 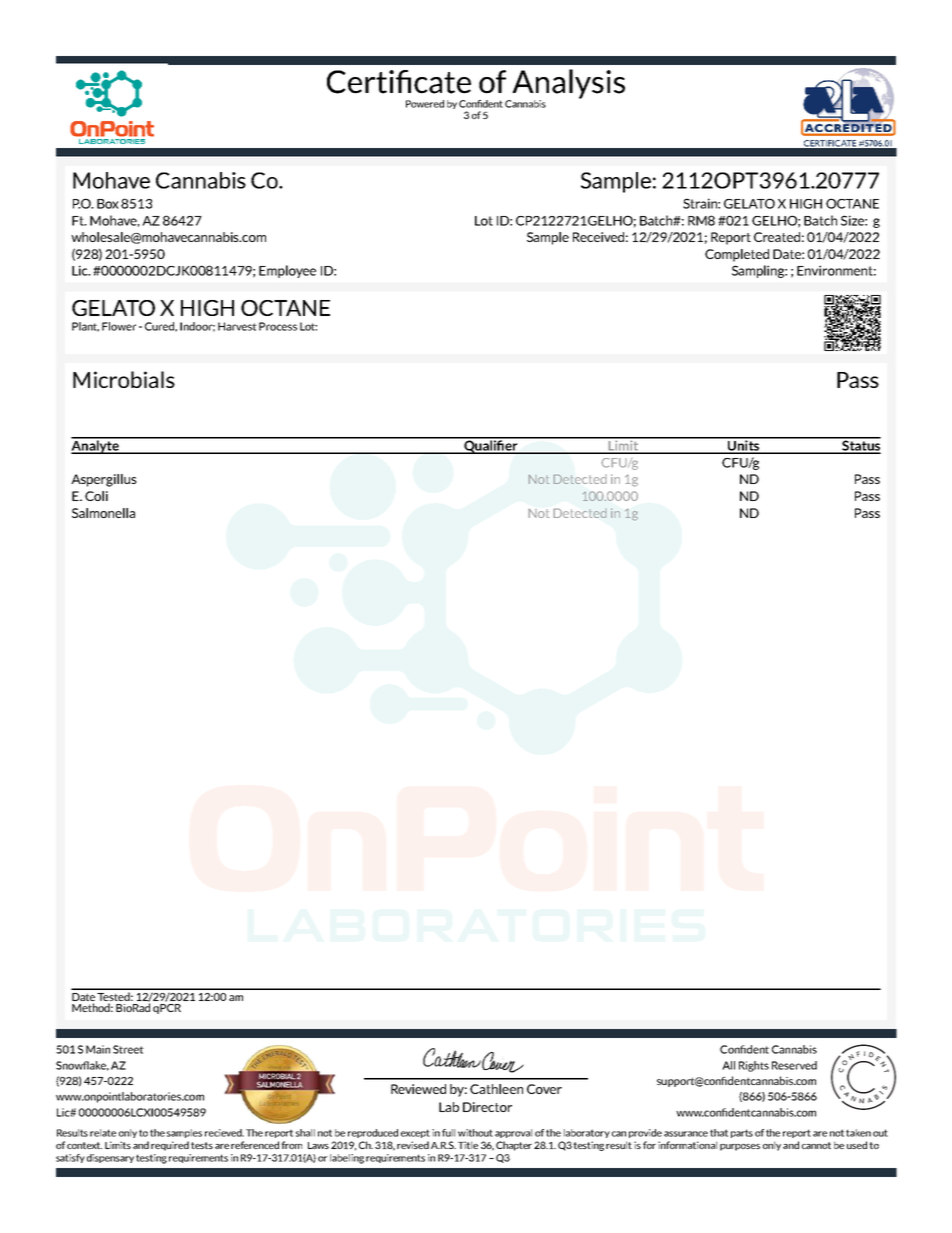 What do you see at coordinates (737, 255) in the screenshot?
I see `Completed` at bounding box center [737, 255].
